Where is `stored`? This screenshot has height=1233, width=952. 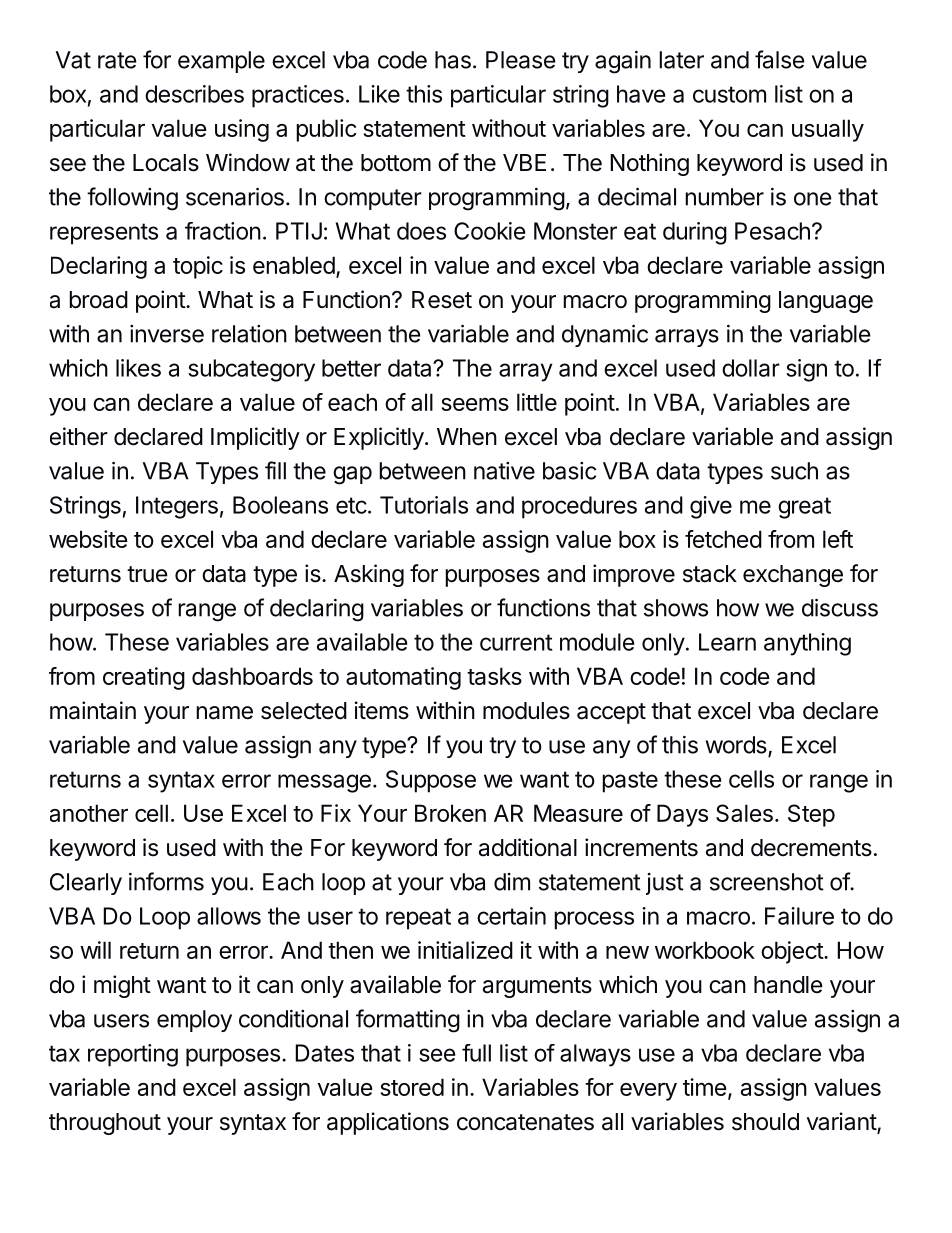
stored is located at coordinates (412, 1087).
